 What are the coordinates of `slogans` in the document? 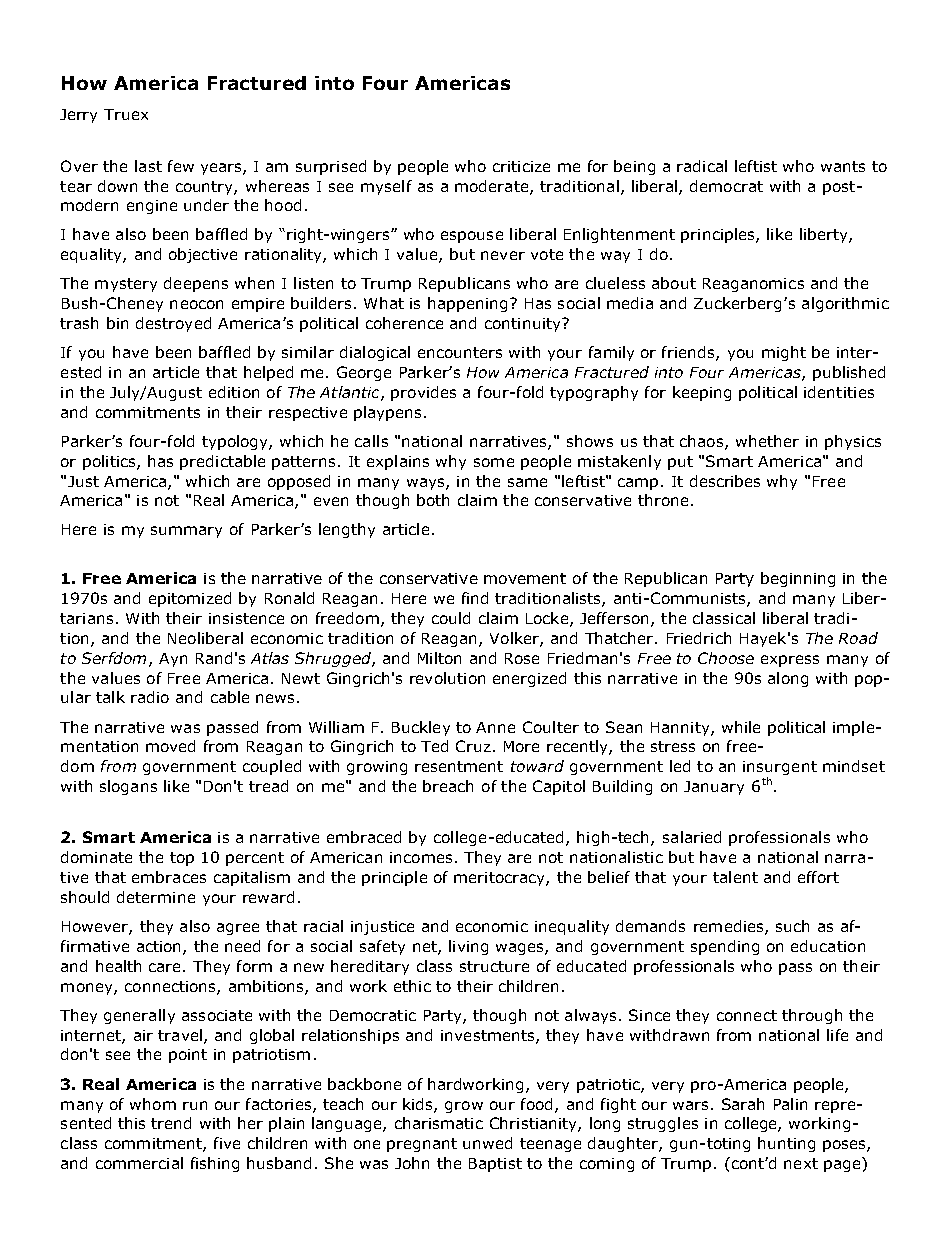 It's located at (128, 787).
